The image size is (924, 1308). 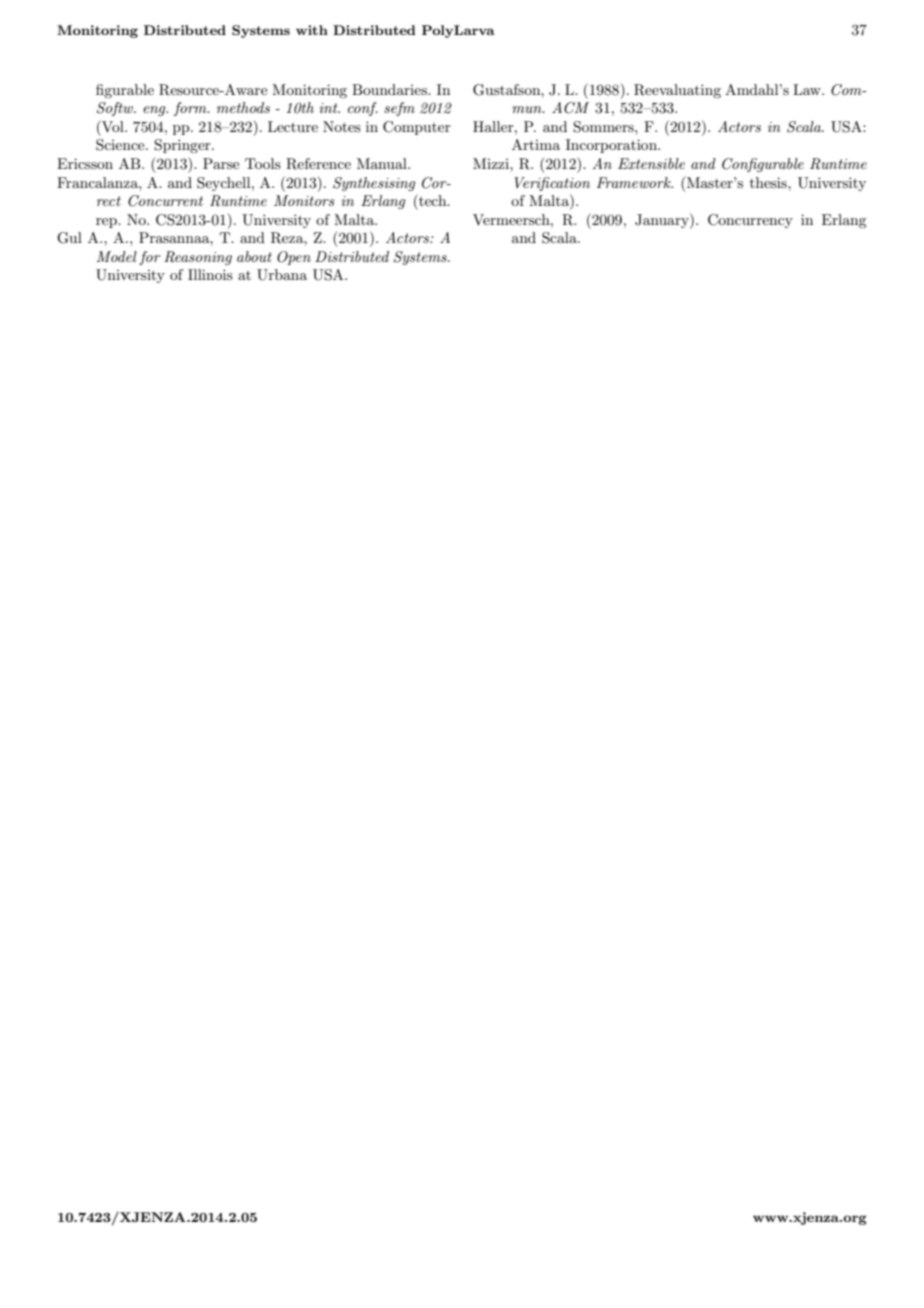 What do you see at coordinates (808, 89) in the image?
I see `Law` at bounding box center [808, 89].
